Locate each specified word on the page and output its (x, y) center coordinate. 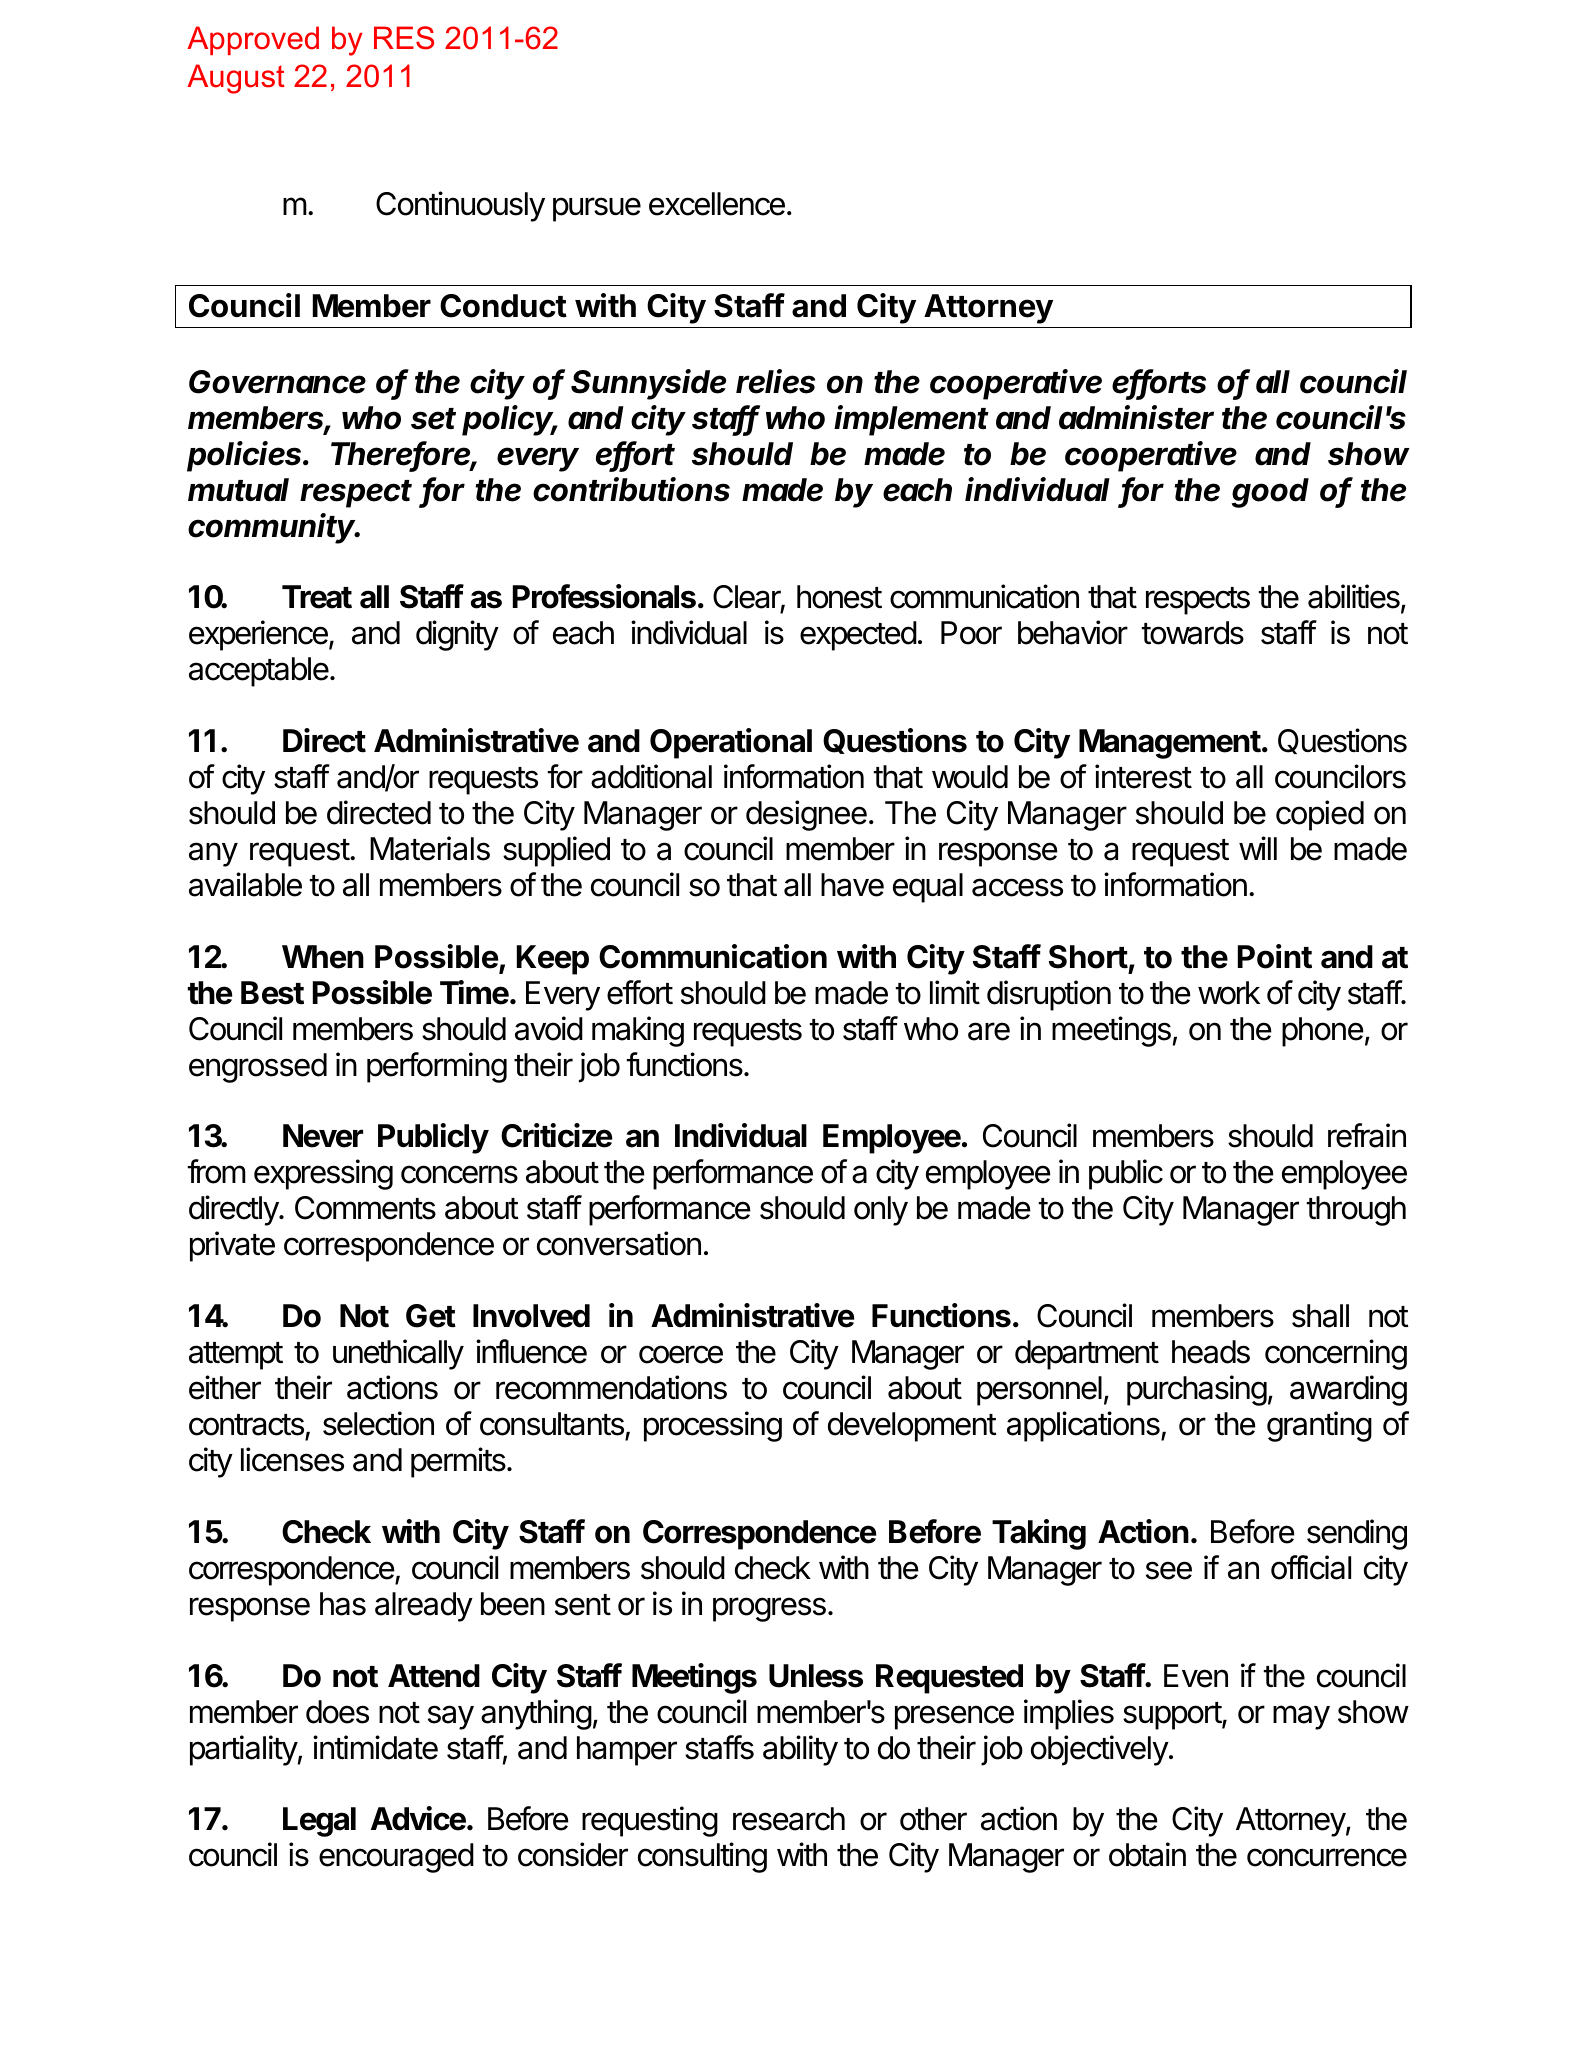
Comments (365, 1208)
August (236, 79)
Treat (317, 597)
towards (1192, 633)
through (1356, 1211)
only (881, 1211)
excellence (717, 204)
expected (858, 636)
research (789, 1819)
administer (1136, 417)
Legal (319, 1822)
